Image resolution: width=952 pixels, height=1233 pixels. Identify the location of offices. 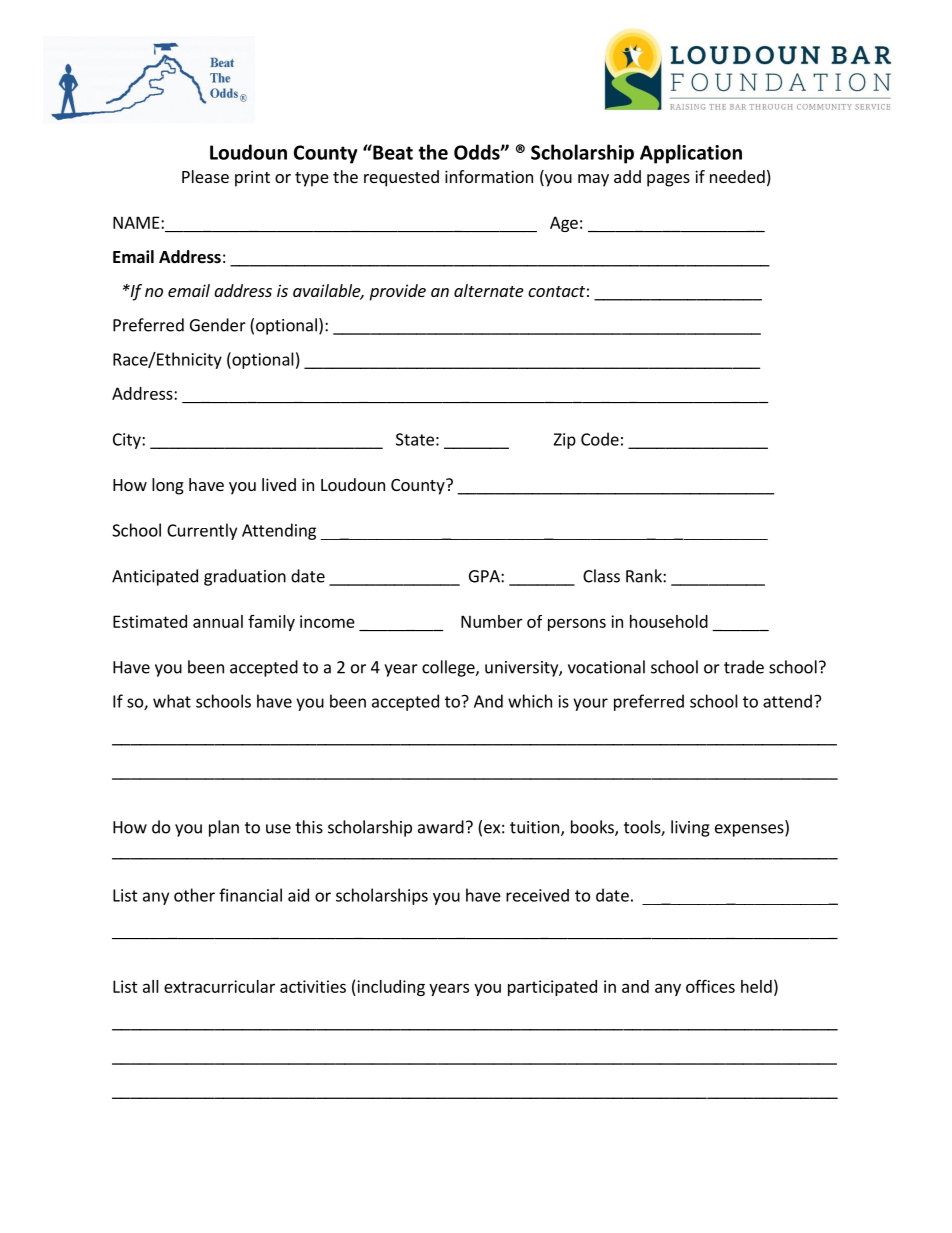
(710, 986).
